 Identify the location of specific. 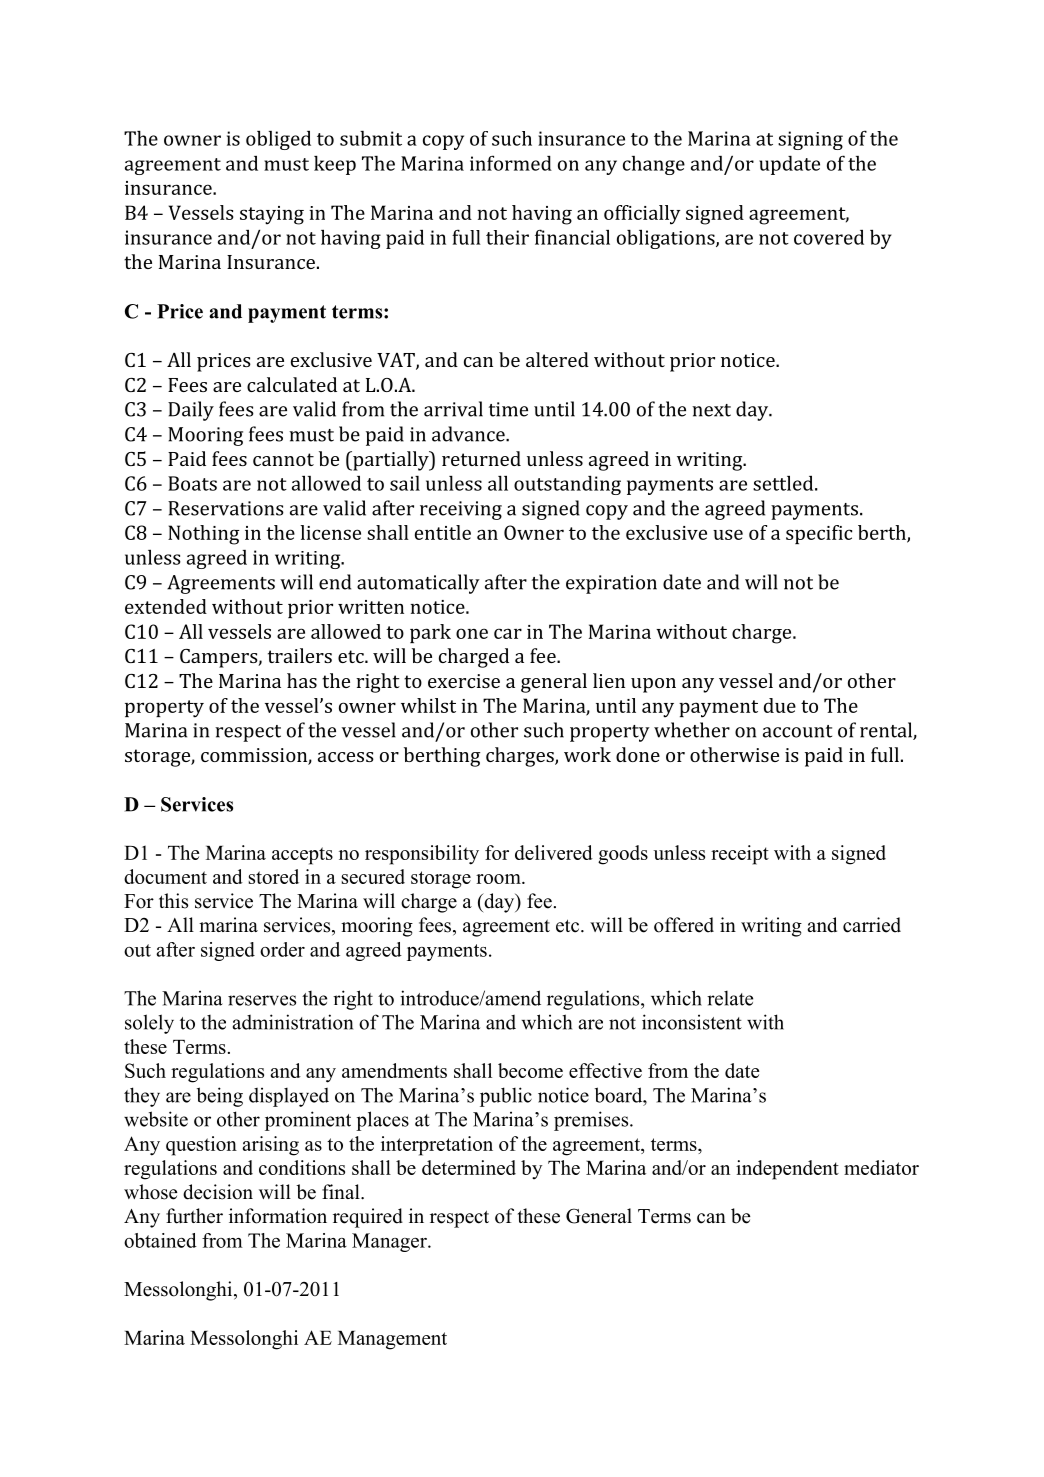
(819, 534).
